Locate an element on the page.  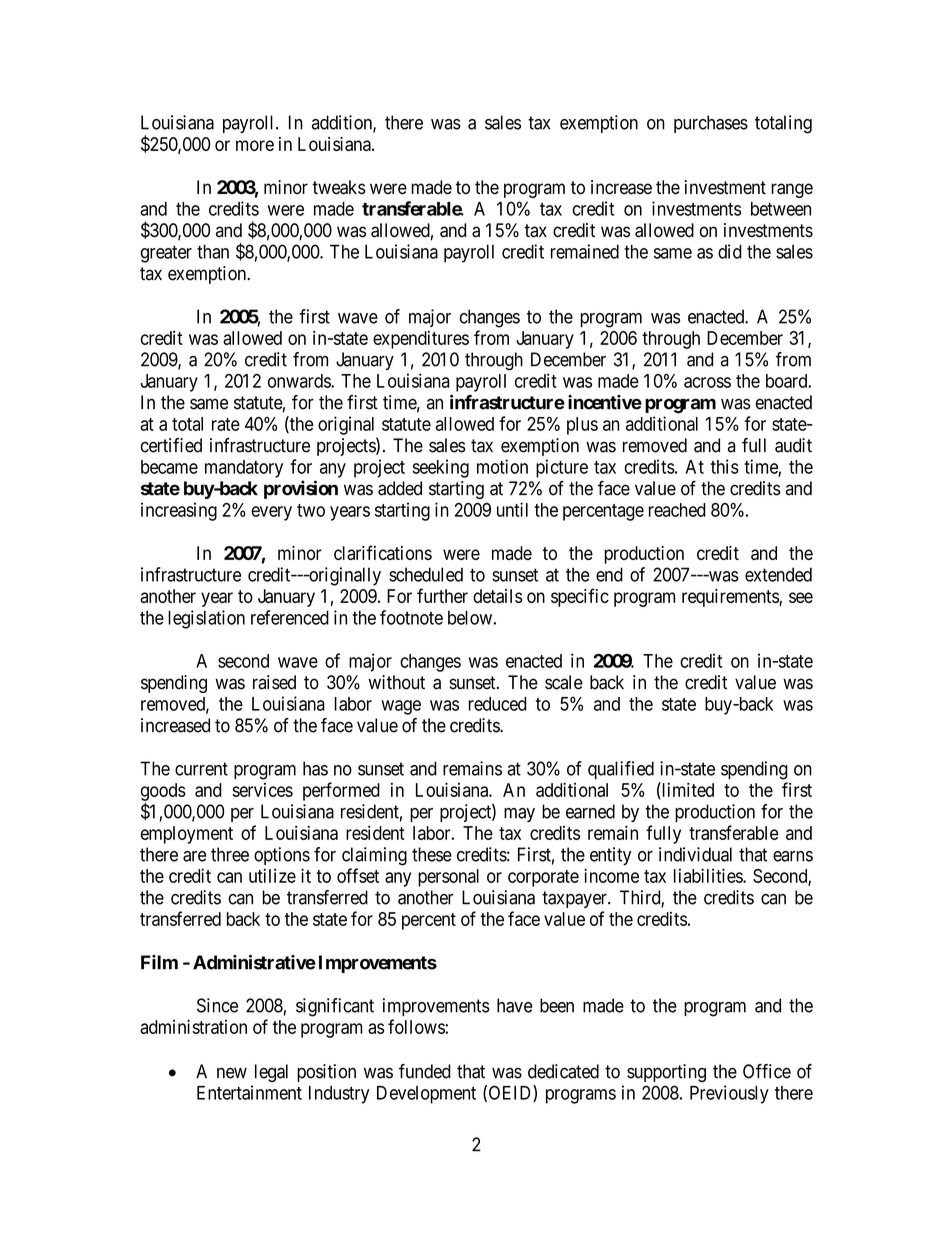
purchases is located at coordinates (711, 124).
